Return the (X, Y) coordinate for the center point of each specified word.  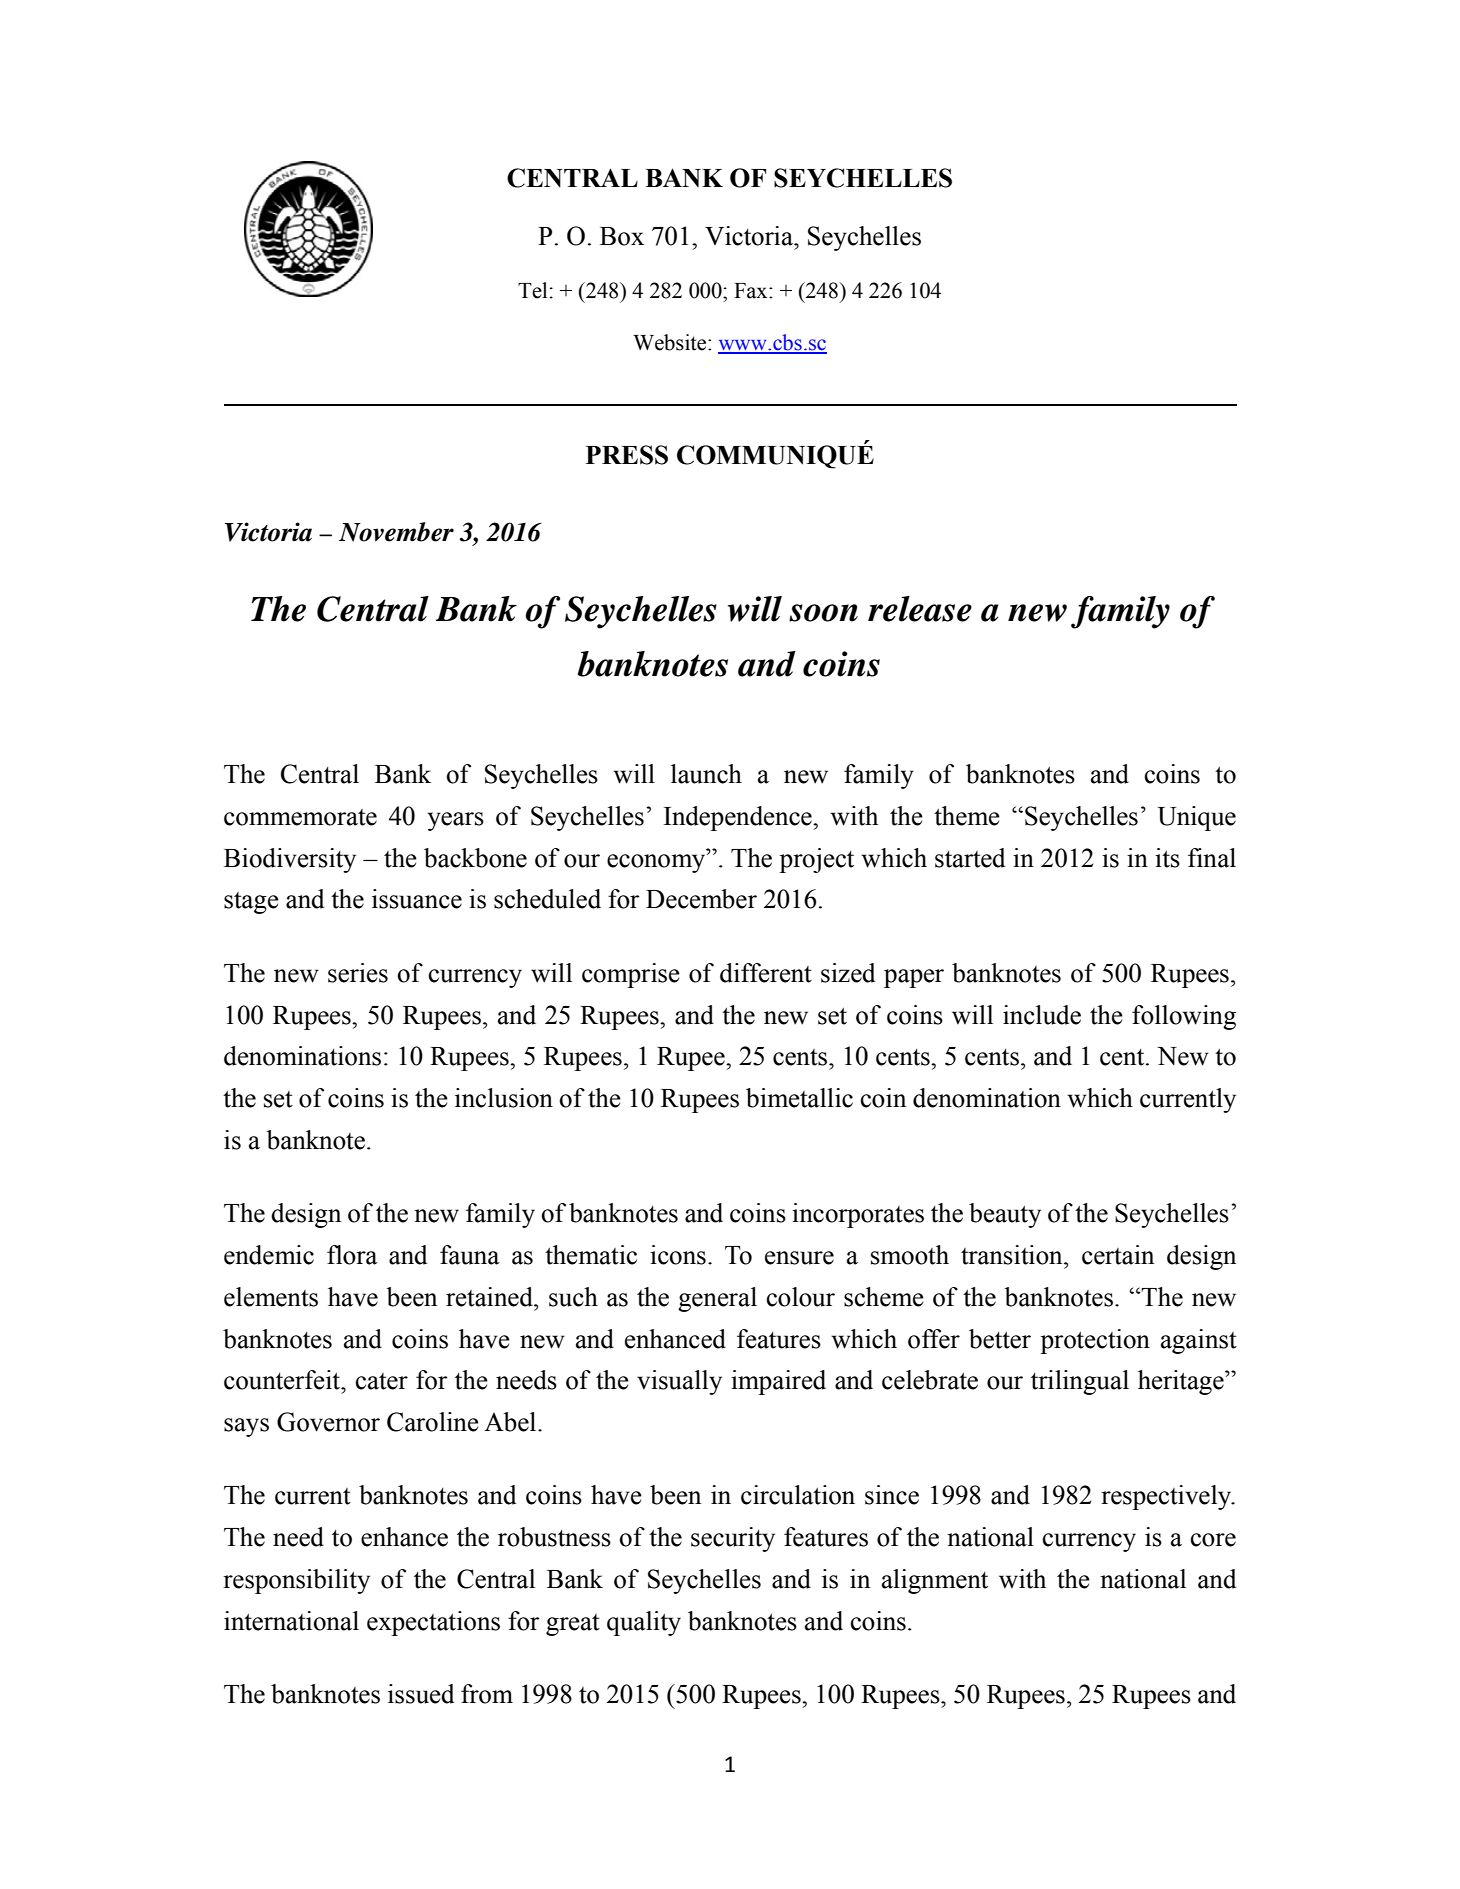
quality (644, 1623)
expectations (433, 1623)
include (1042, 1015)
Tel (532, 290)
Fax (752, 291)
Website (671, 342)
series (358, 973)
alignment (935, 1581)
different (766, 973)
